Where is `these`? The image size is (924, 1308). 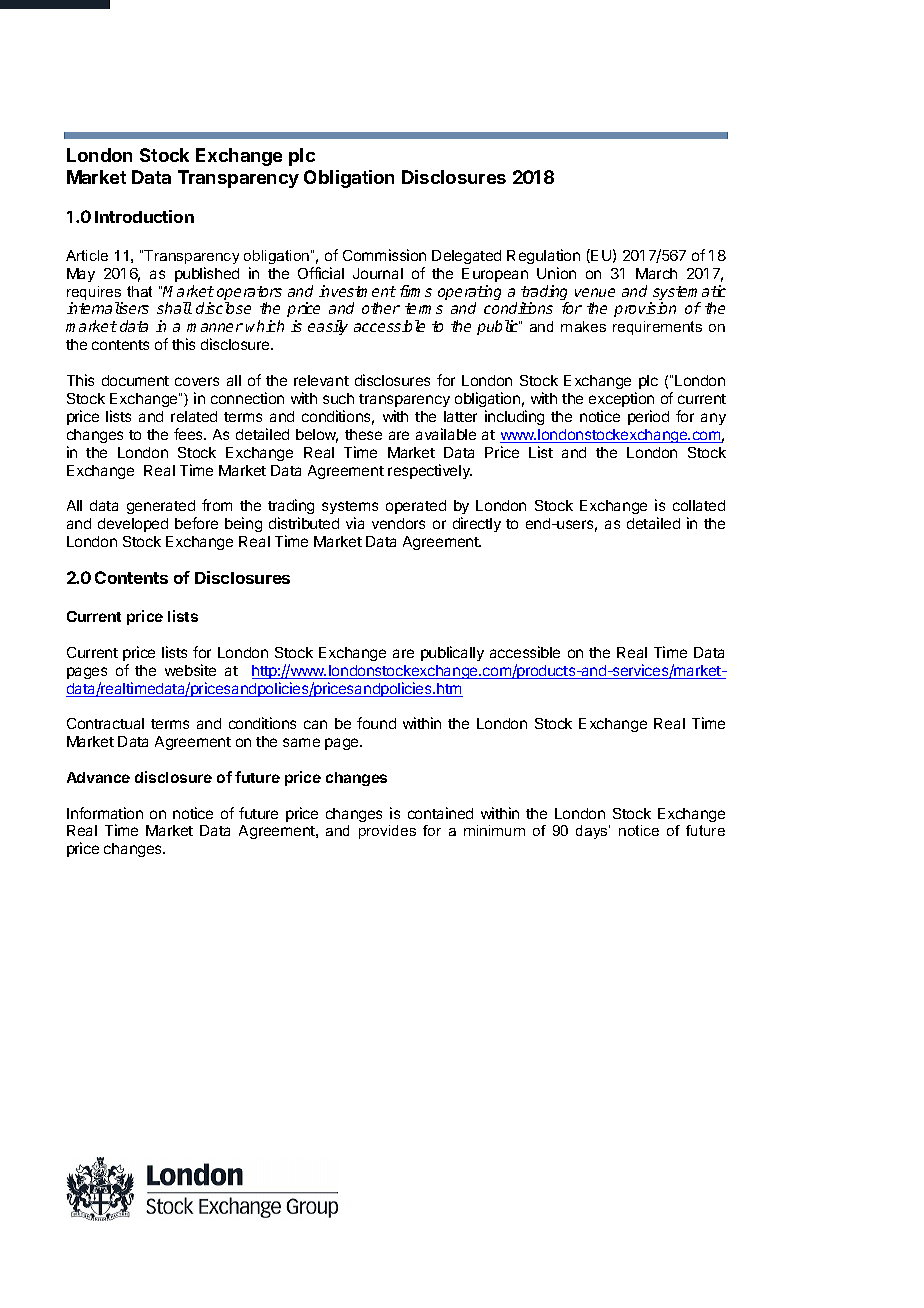
these is located at coordinates (363, 434).
